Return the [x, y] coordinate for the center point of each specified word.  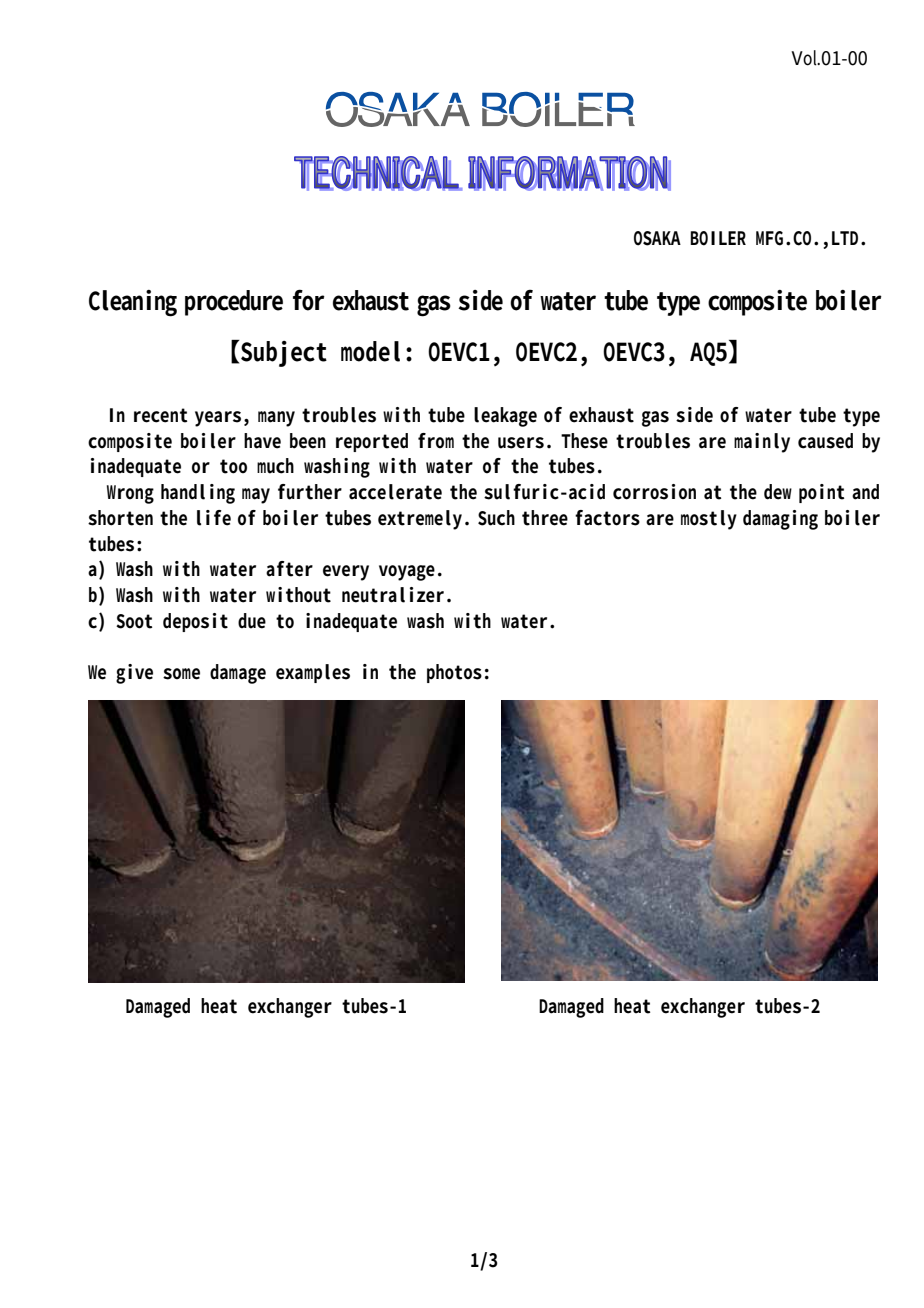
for [309, 300]
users [521, 443]
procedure [234, 303]
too [233, 466]
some [181, 674]
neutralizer [393, 595]
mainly [762, 443]
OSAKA [657, 238]
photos [454, 673]
